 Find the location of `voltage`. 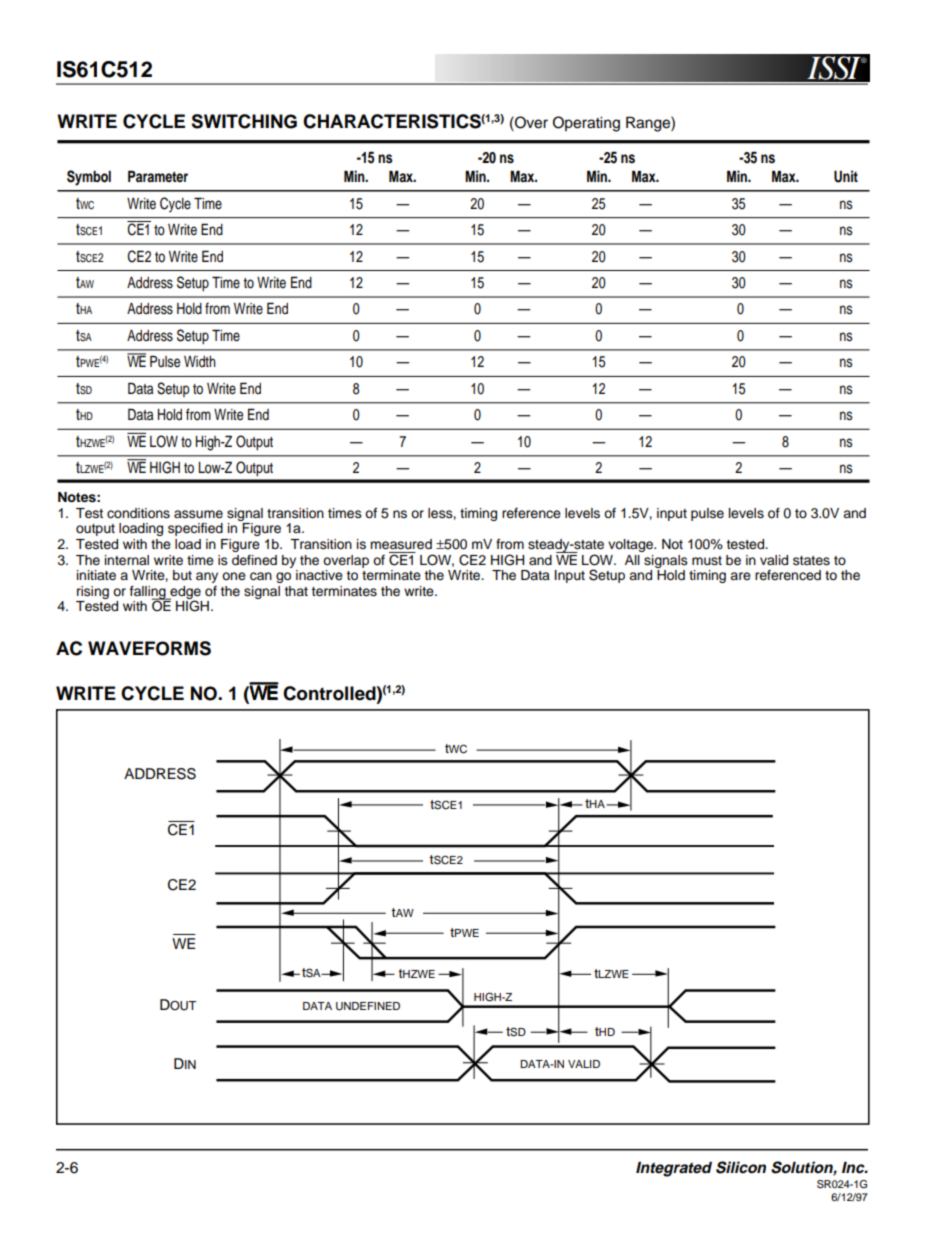

voltage is located at coordinates (631, 545).
